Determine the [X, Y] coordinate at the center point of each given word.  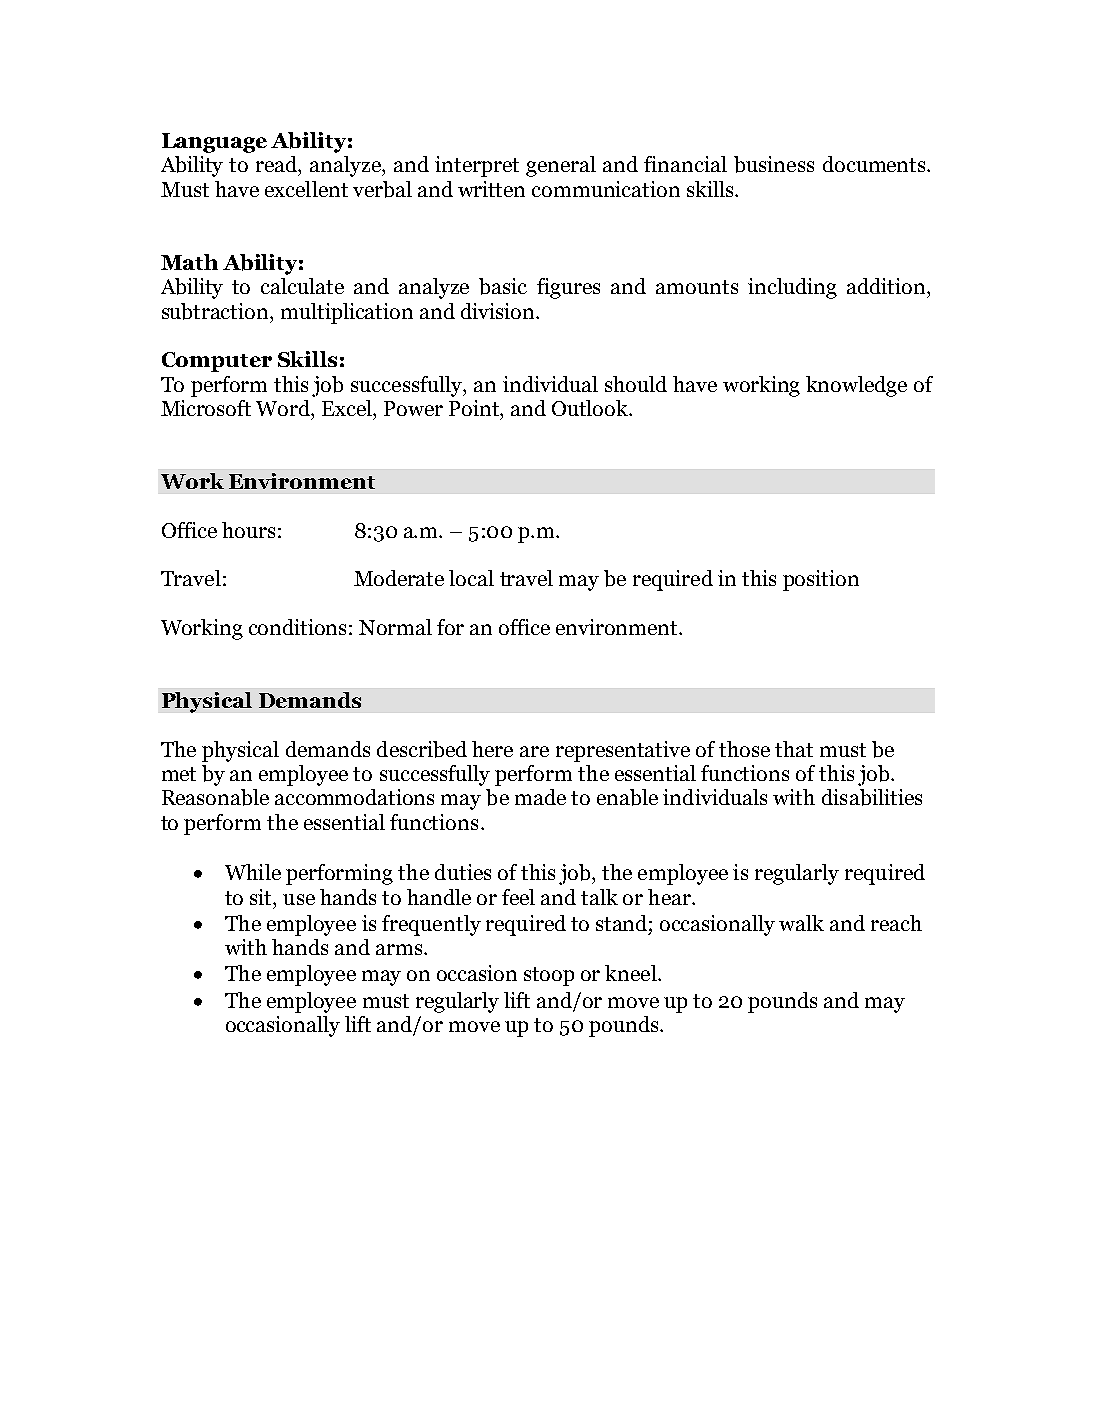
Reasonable [215, 797]
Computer [217, 362]
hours [248, 530]
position [821, 580]
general [561, 166]
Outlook [591, 408]
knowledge [856, 386]
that [794, 749]
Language [214, 143]
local [471, 578]
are [534, 751]
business [774, 164]
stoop [549, 976]
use [299, 899]
